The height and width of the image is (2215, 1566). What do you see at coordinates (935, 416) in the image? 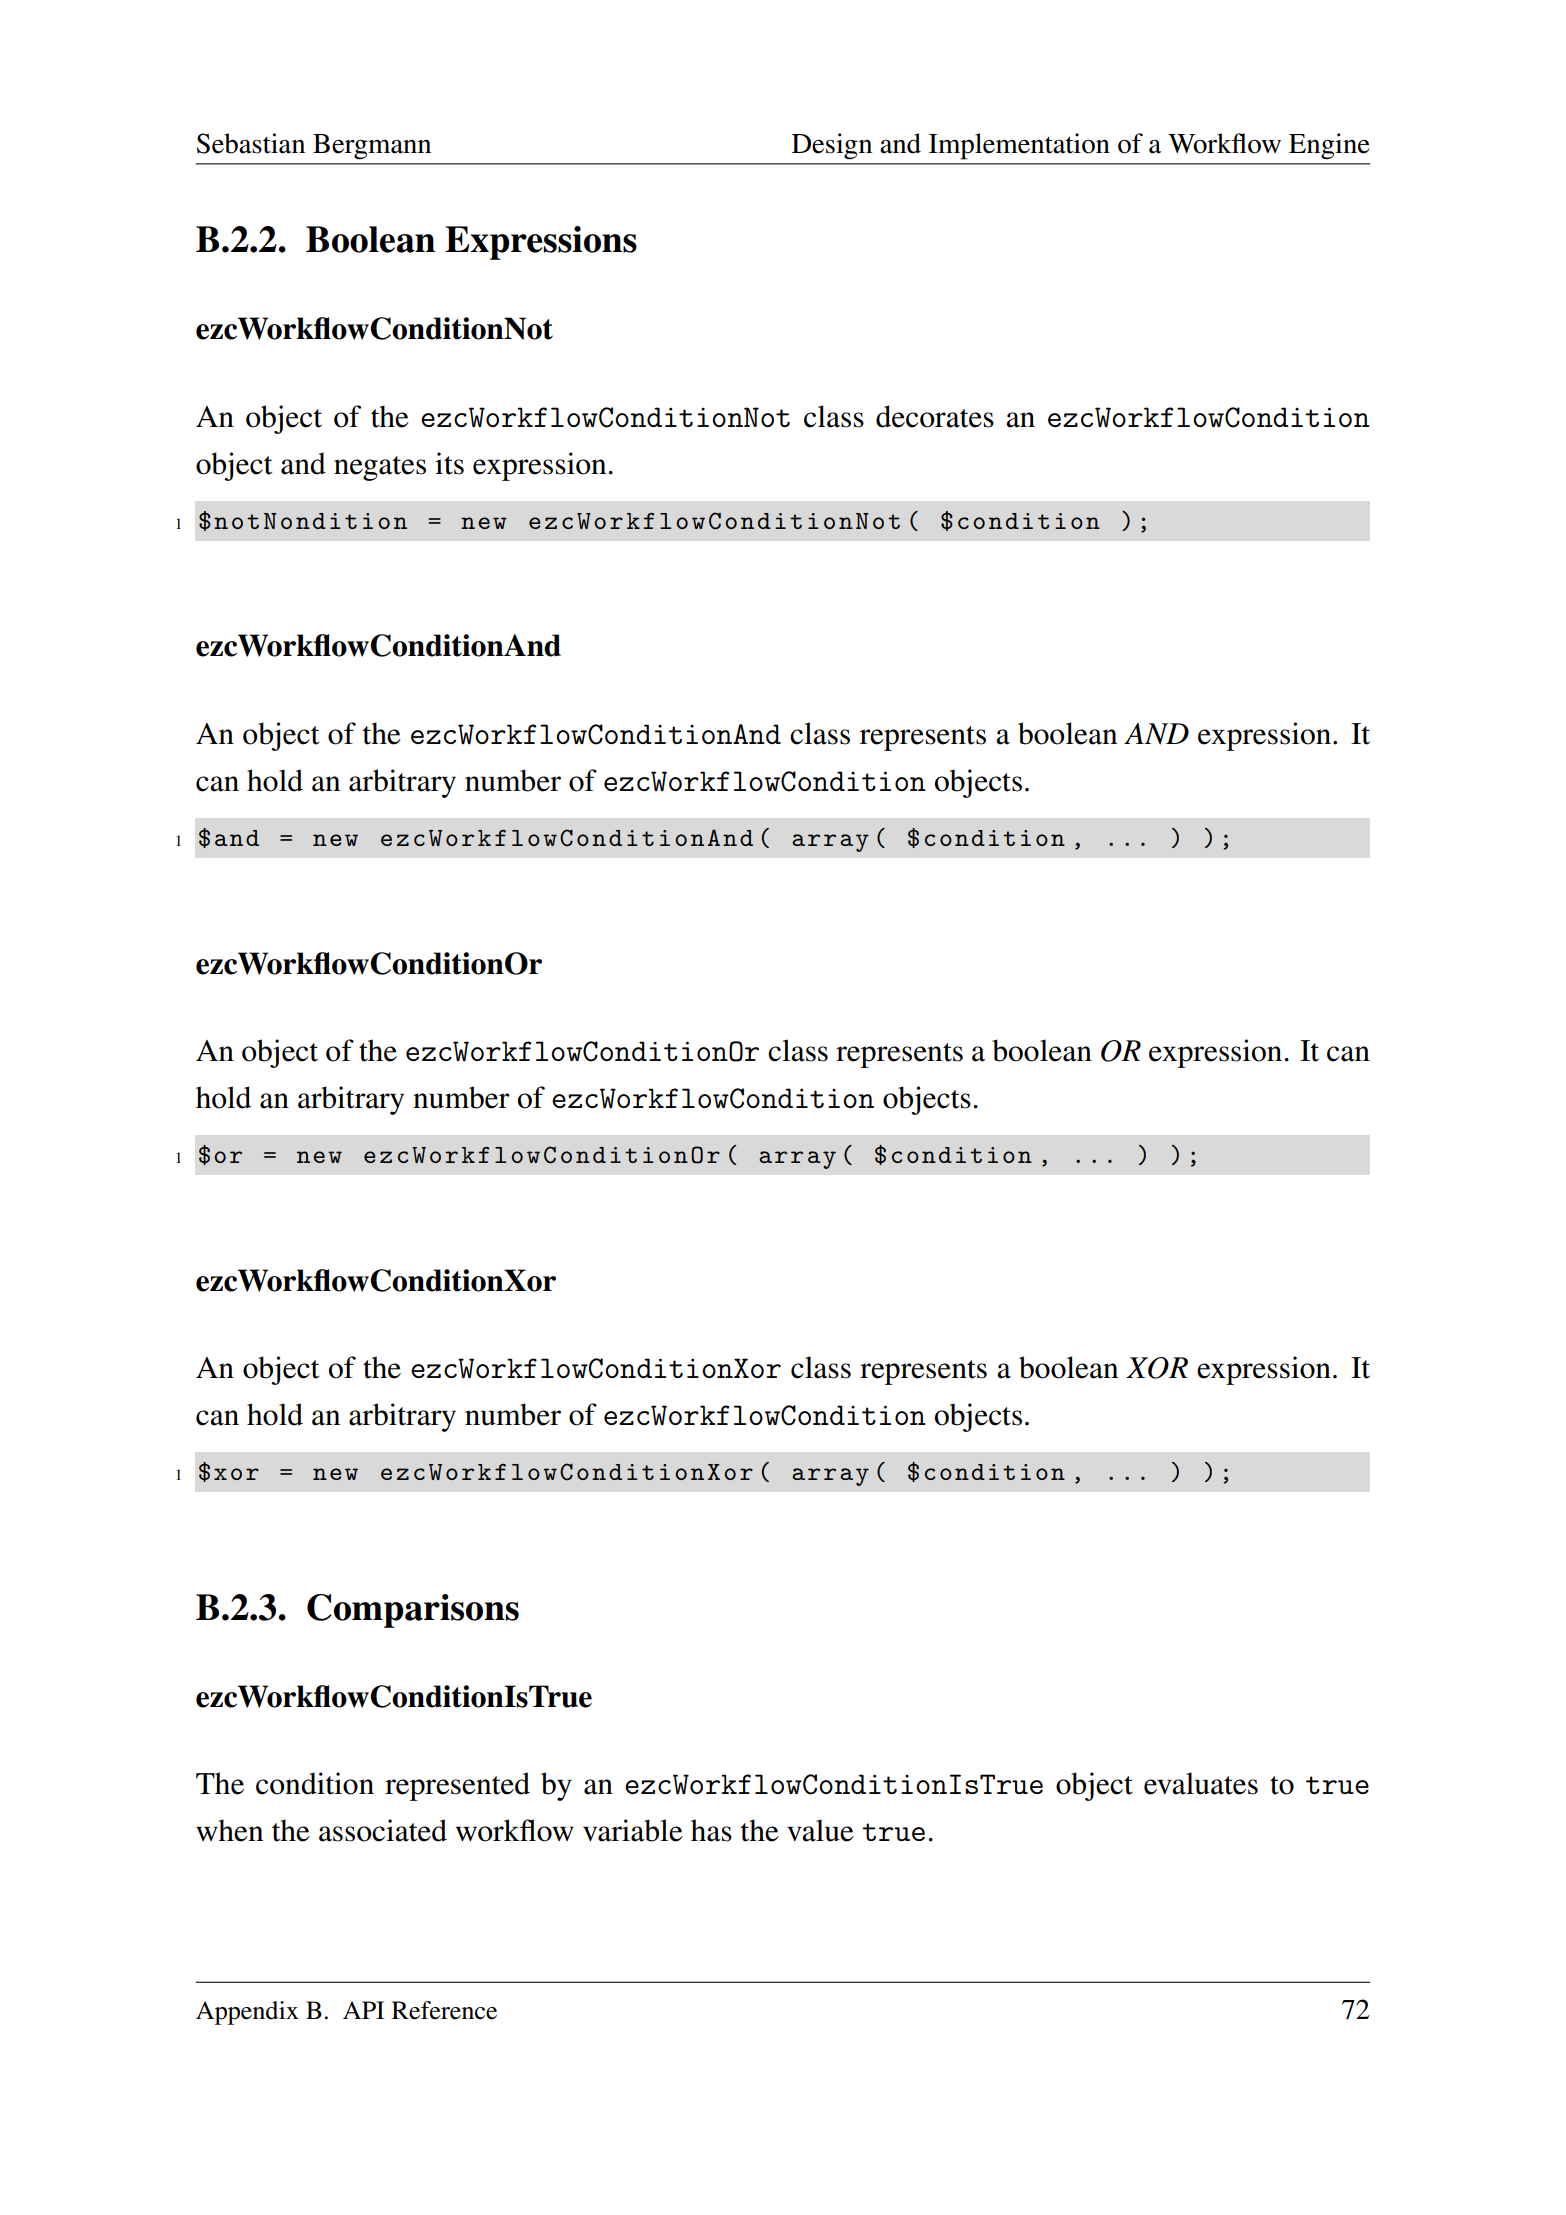
I see `decorates` at bounding box center [935, 416].
